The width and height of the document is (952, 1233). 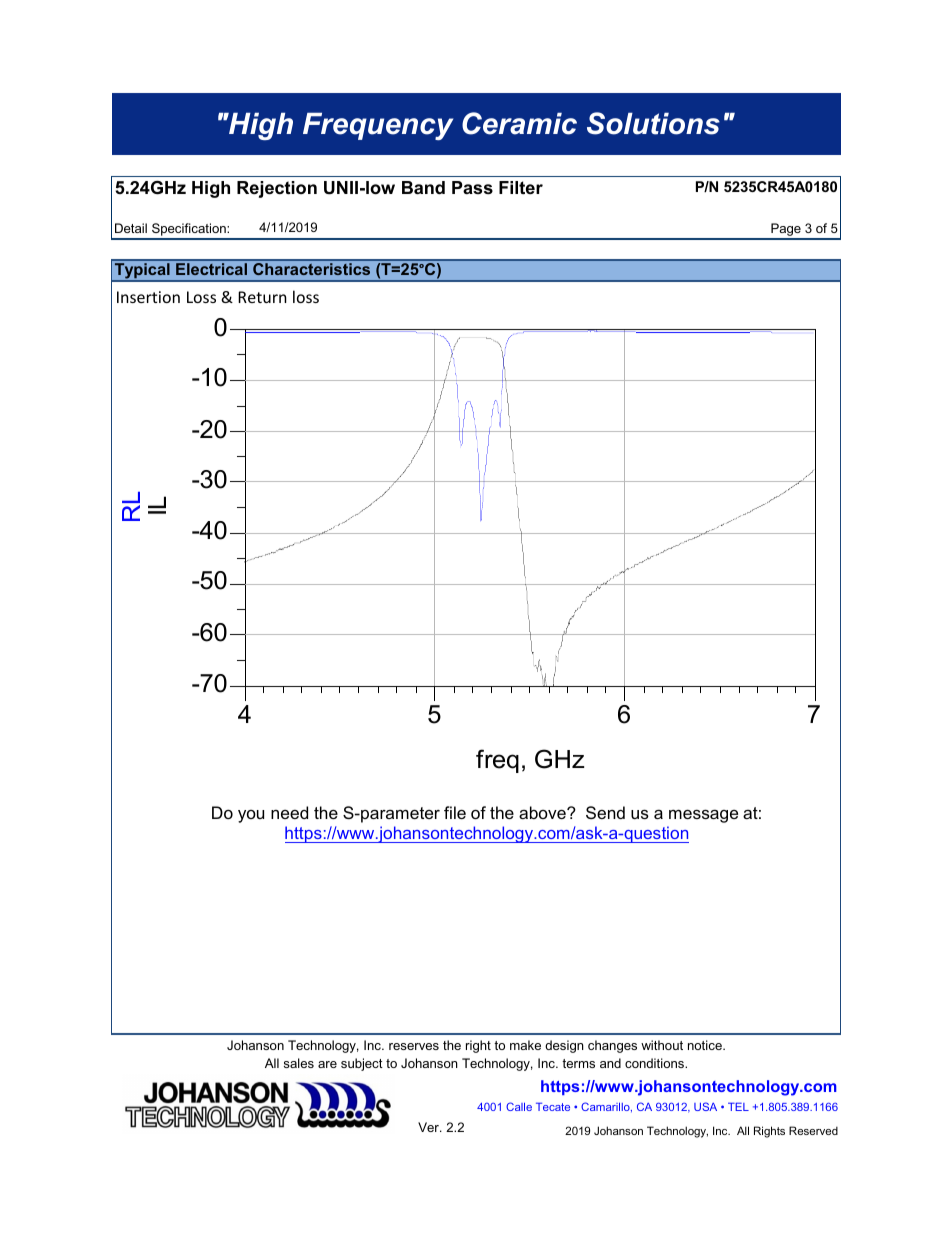 I want to click on need, so click(x=289, y=812).
